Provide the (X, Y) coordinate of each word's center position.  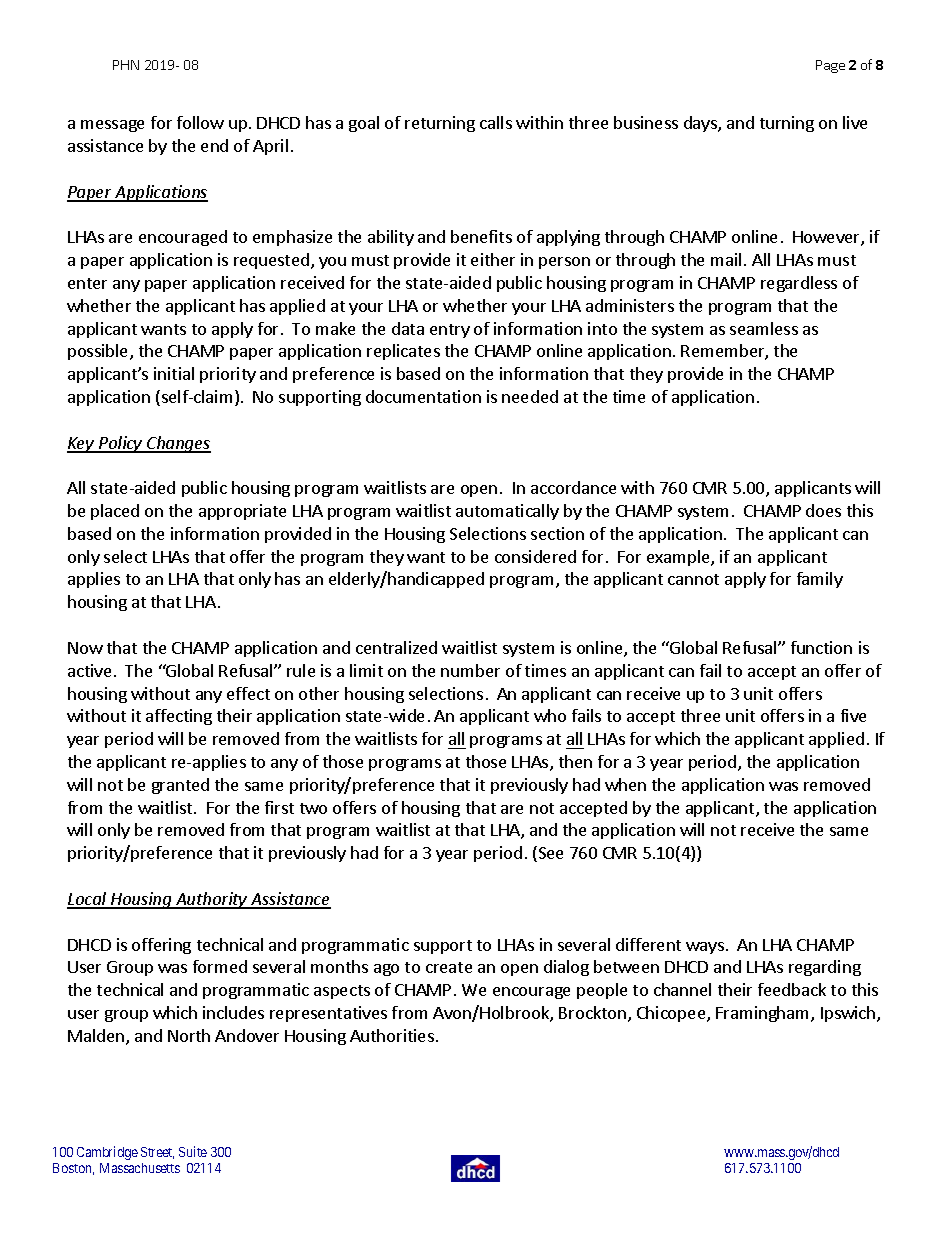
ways (705, 948)
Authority (211, 900)
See (549, 854)
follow (200, 122)
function (821, 647)
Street (157, 1153)
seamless (764, 328)
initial (174, 373)
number (470, 670)
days (701, 124)
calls (496, 122)
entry (450, 331)
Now (85, 648)
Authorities (392, 1035)
